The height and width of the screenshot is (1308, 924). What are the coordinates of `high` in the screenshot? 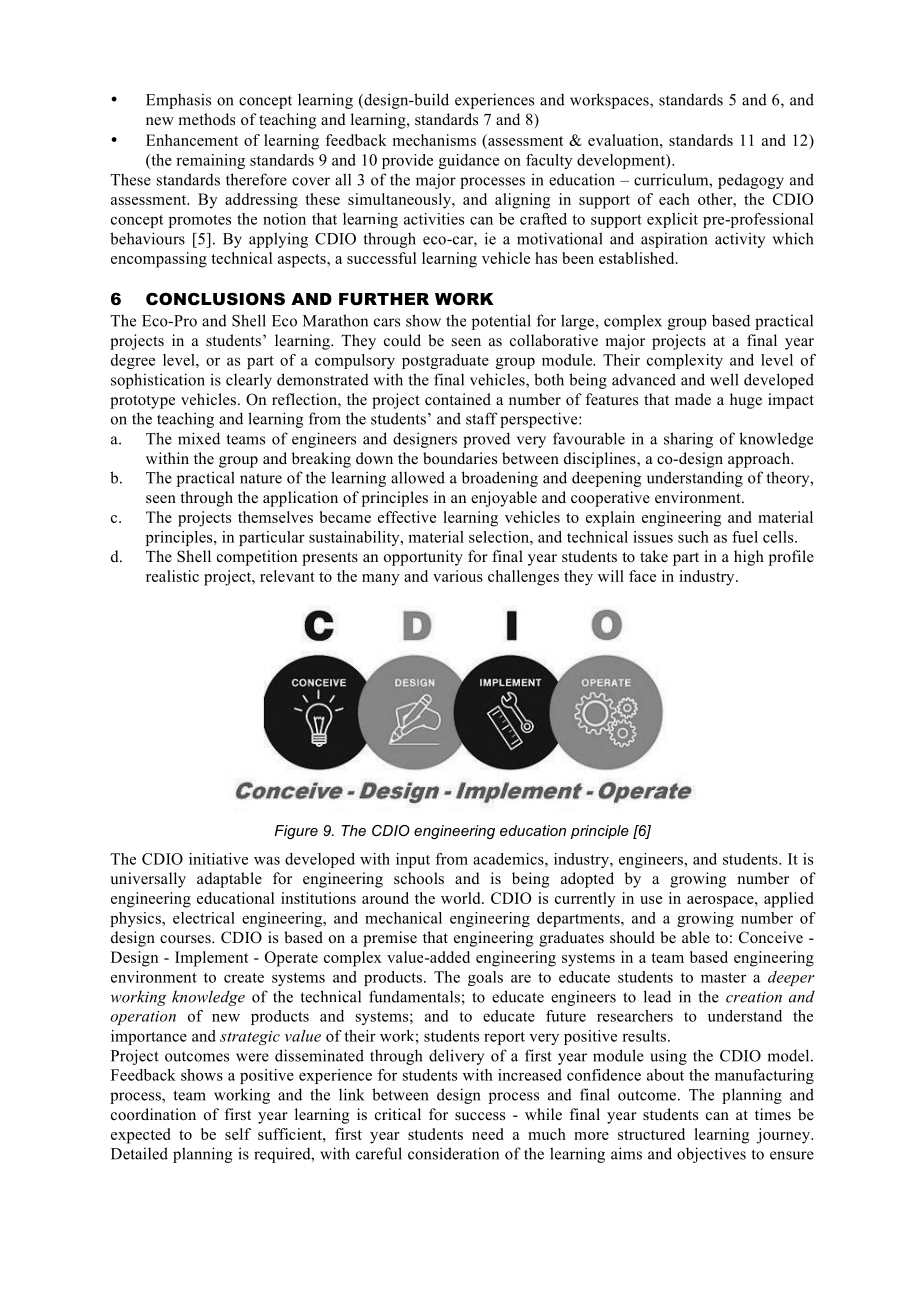 It's located at (749, 558).
